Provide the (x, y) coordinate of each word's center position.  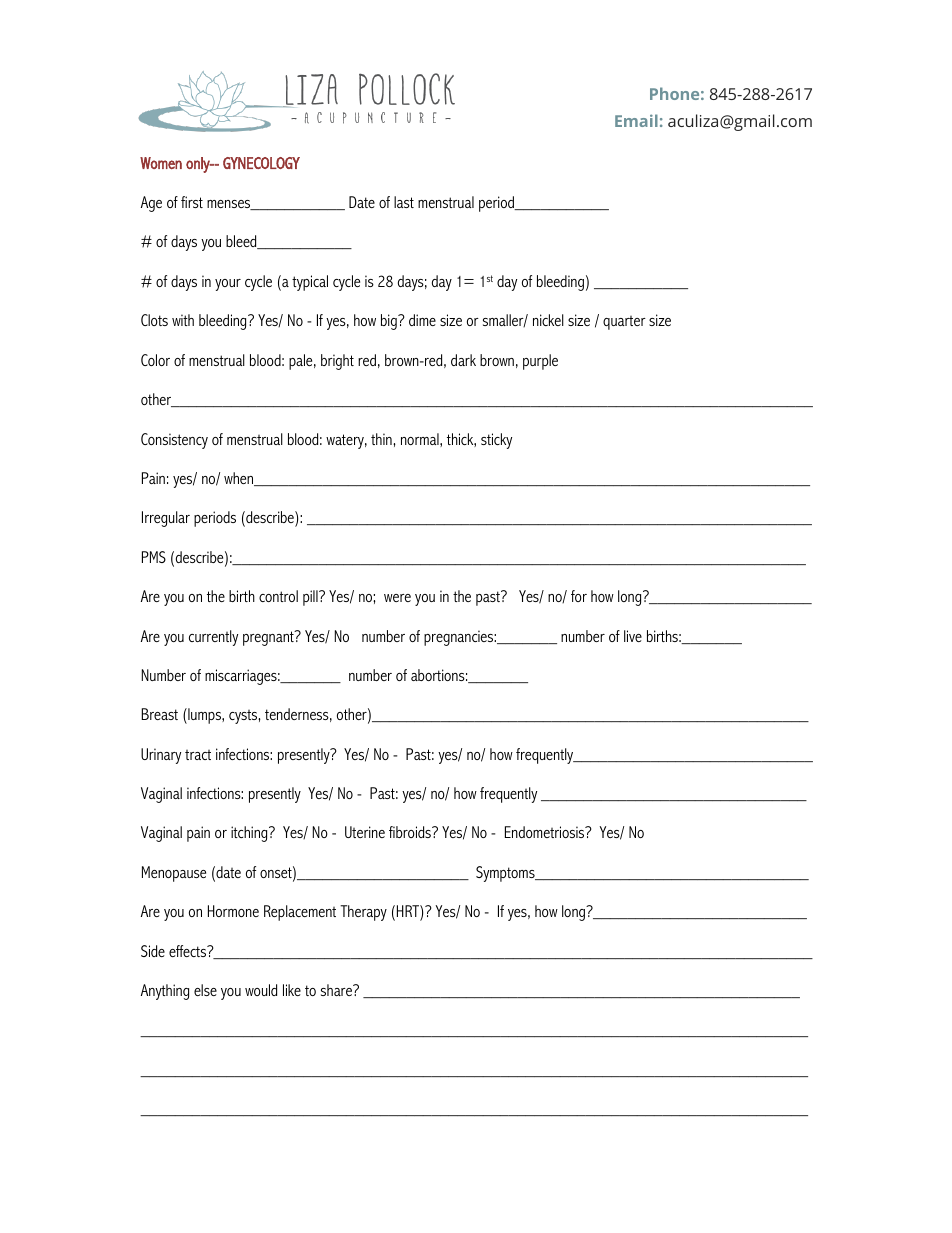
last (404, 202)
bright (337, 362)
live (633, 636)
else (205, 990)
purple (540, 362)
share (337, 990)
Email (636, 120)
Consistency (174, 441)
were (397, 598)
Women (161, 163)
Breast (159, 714)
